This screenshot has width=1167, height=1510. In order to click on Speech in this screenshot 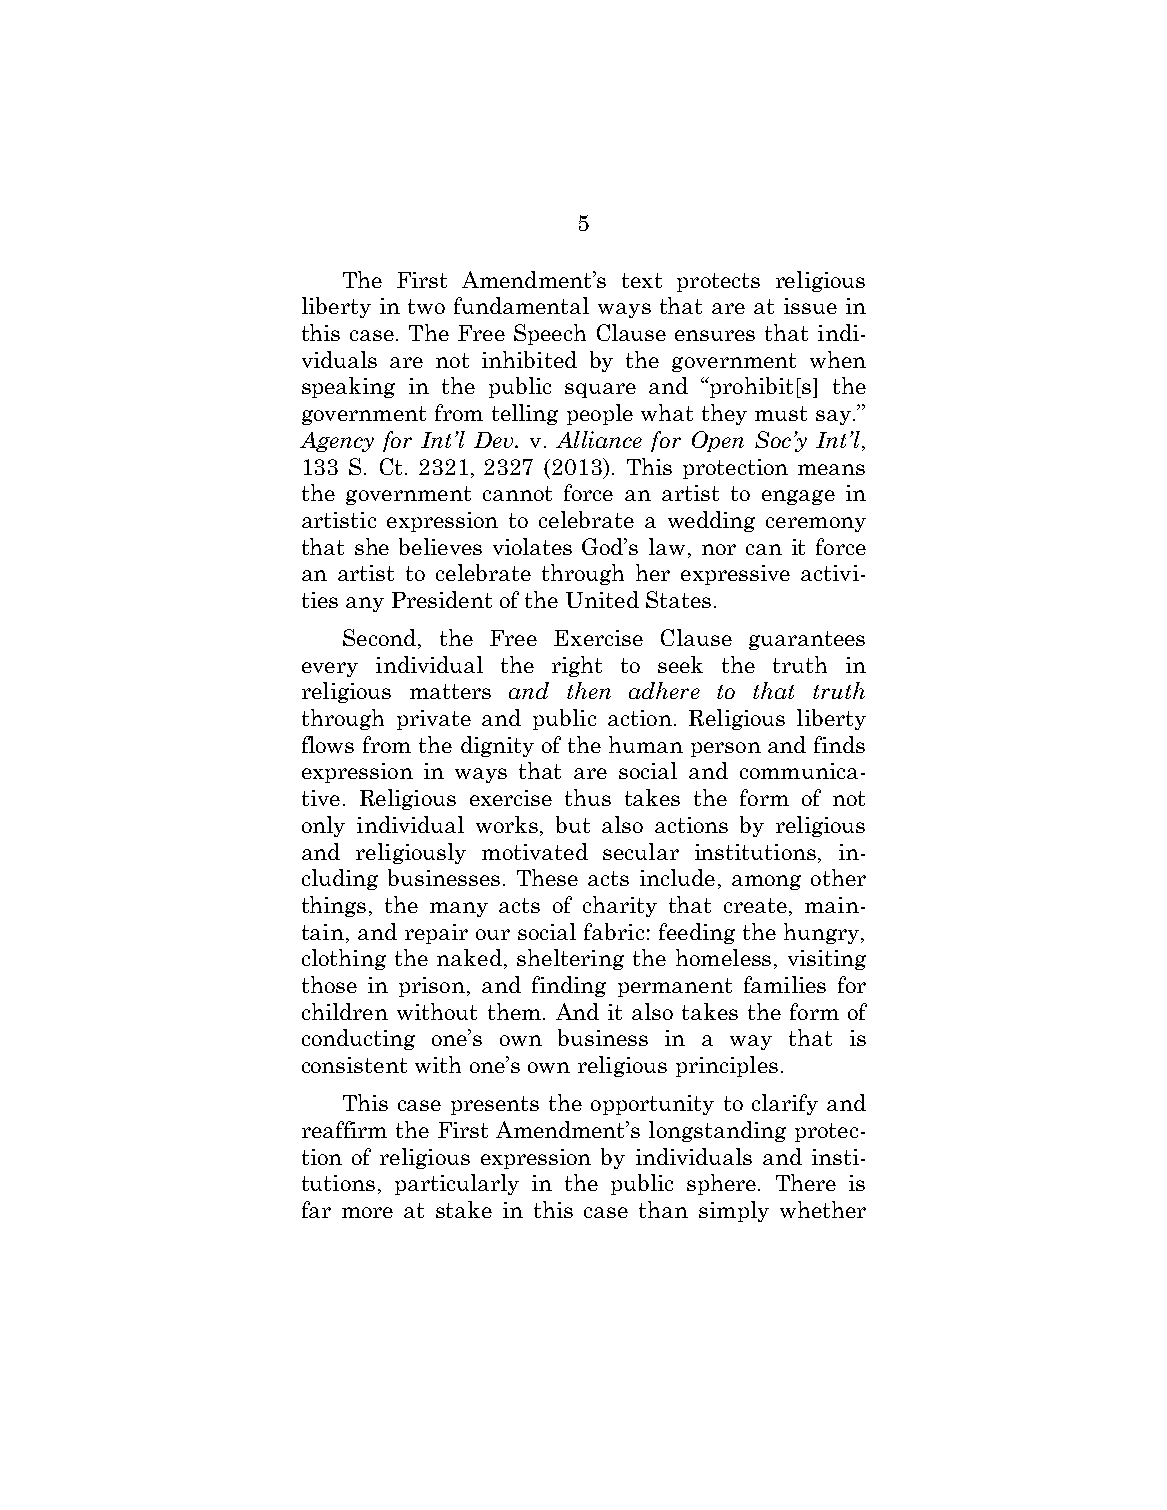, I will do `click(550, 334)`.
